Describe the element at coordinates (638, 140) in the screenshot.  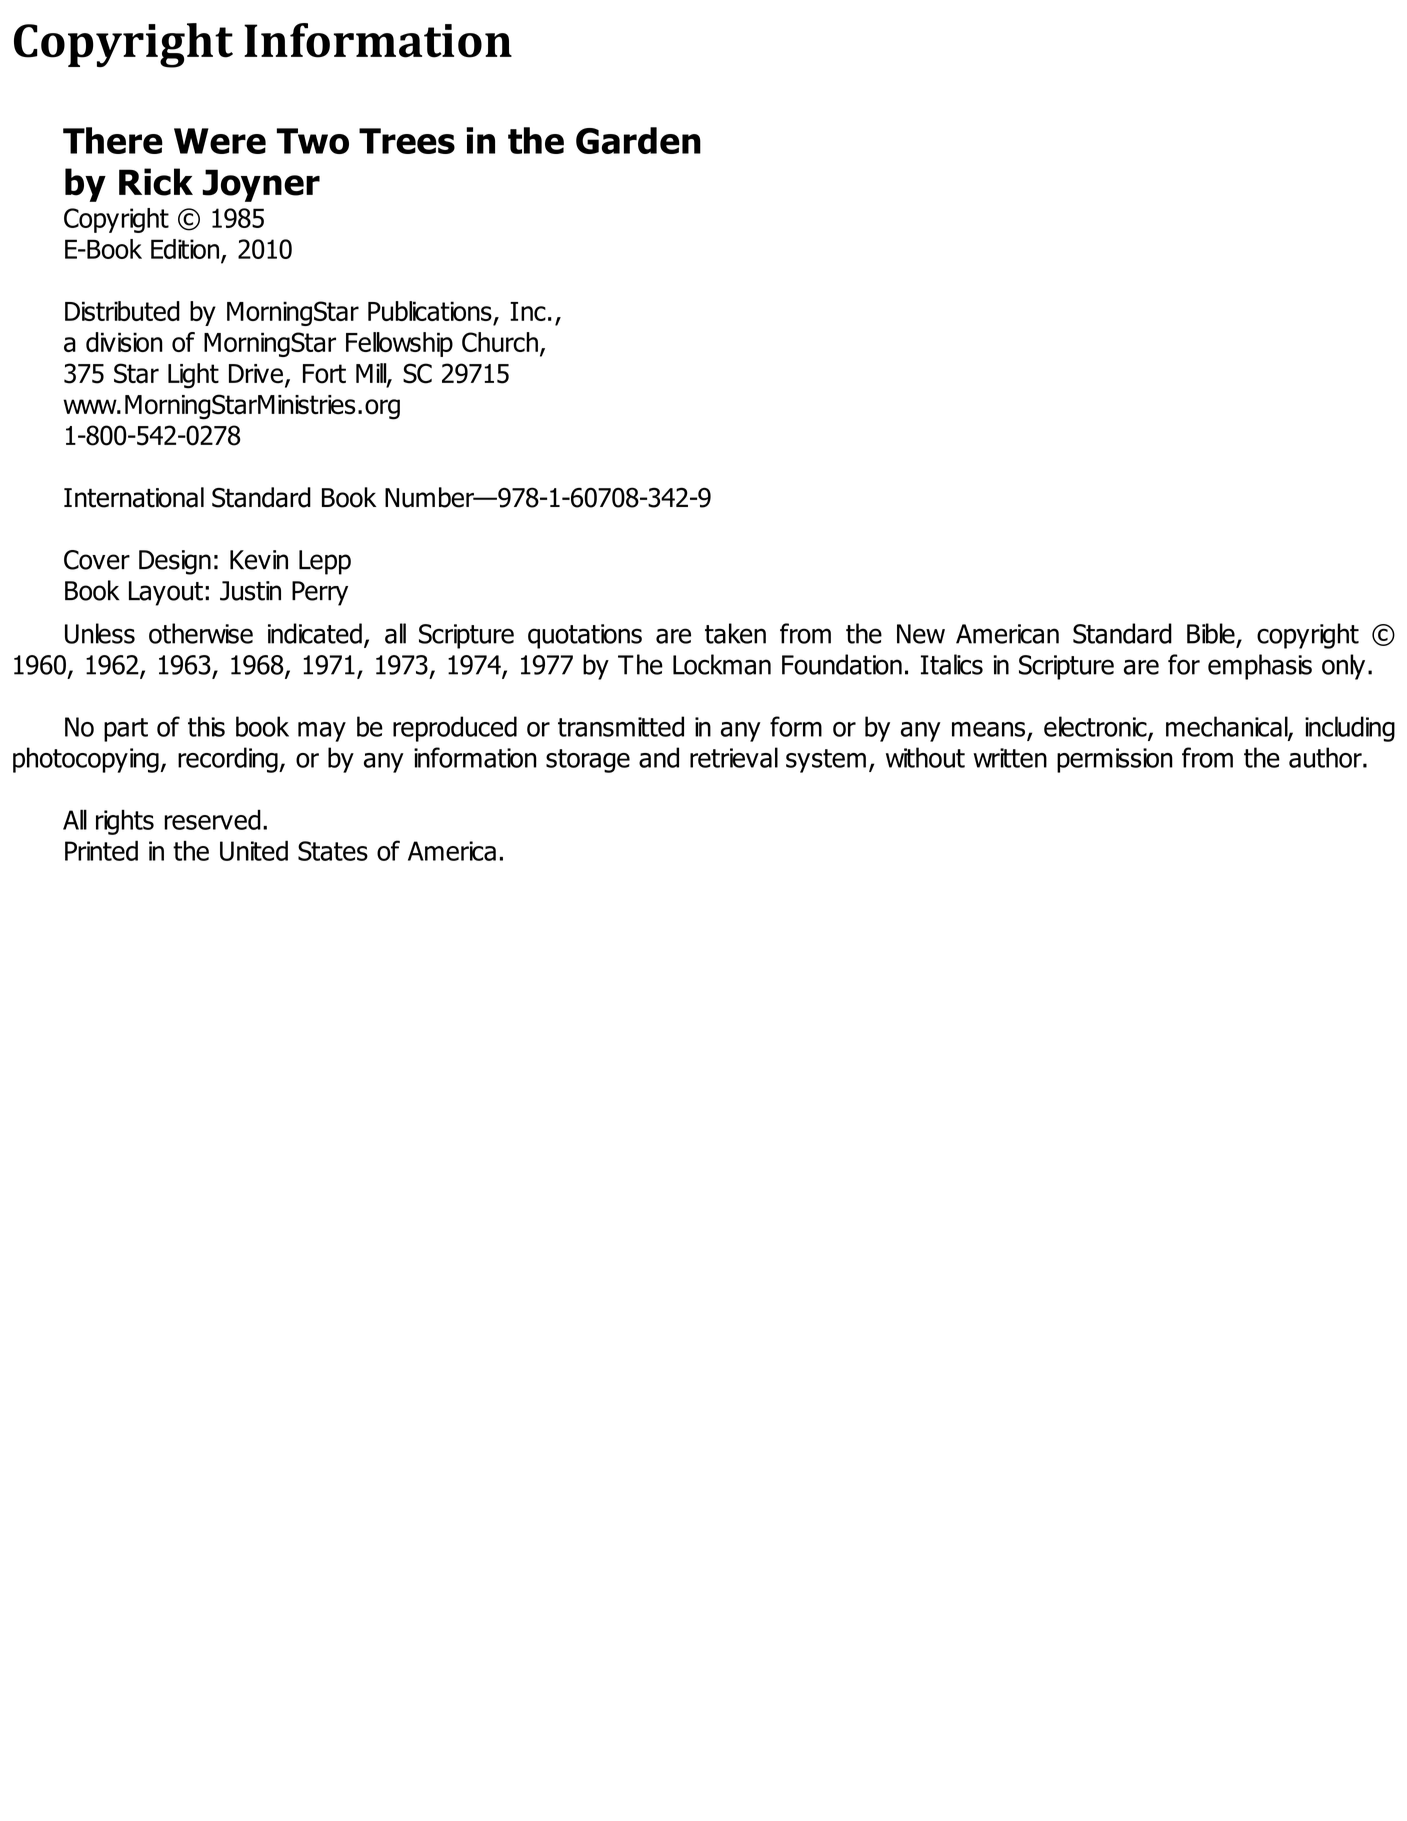
I see `Garden` at that location.
